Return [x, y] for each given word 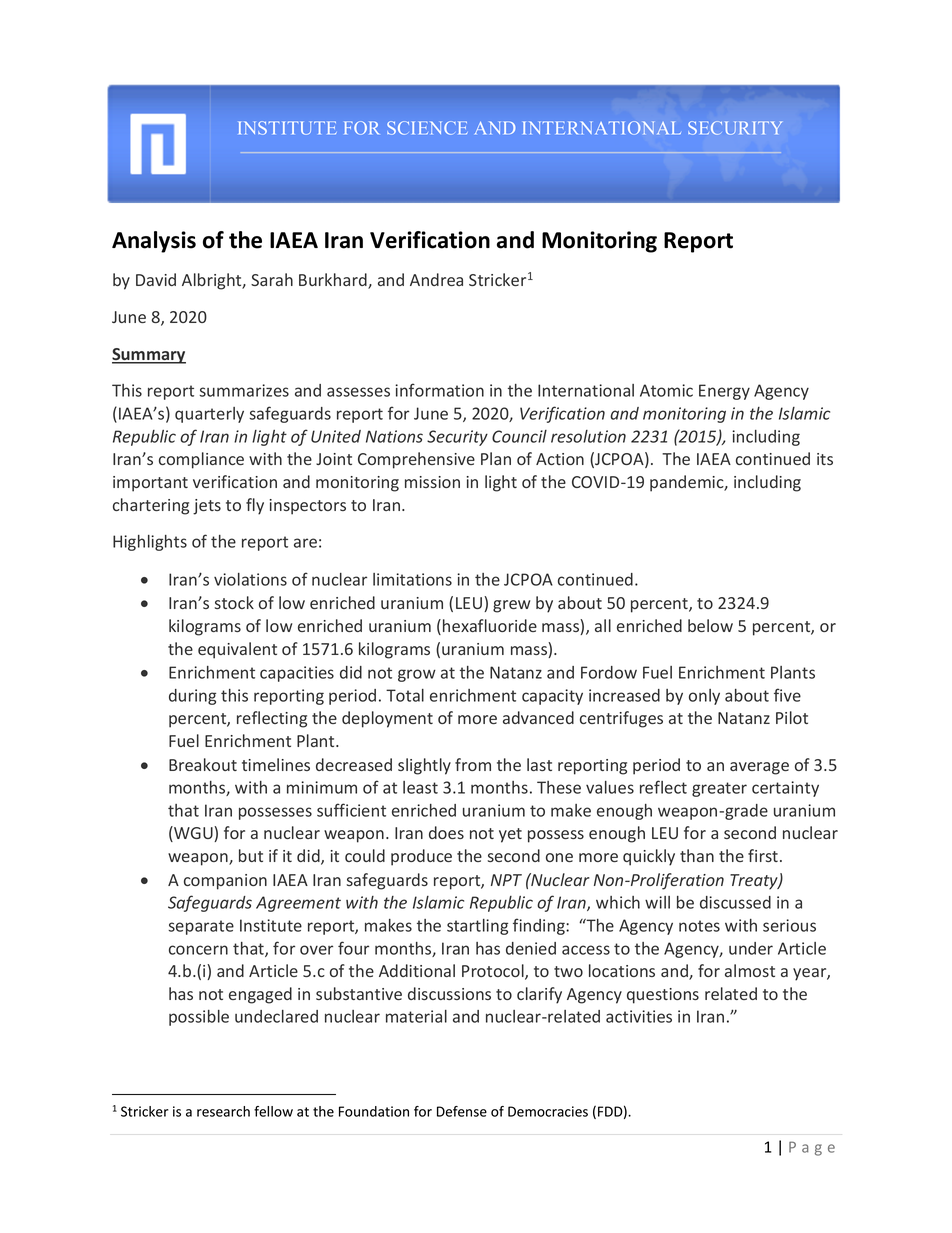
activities [639, 1016]
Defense [462, 1111]
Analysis [154, 242]
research [223, 1111]
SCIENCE [427, 128]
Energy [724, 392]
